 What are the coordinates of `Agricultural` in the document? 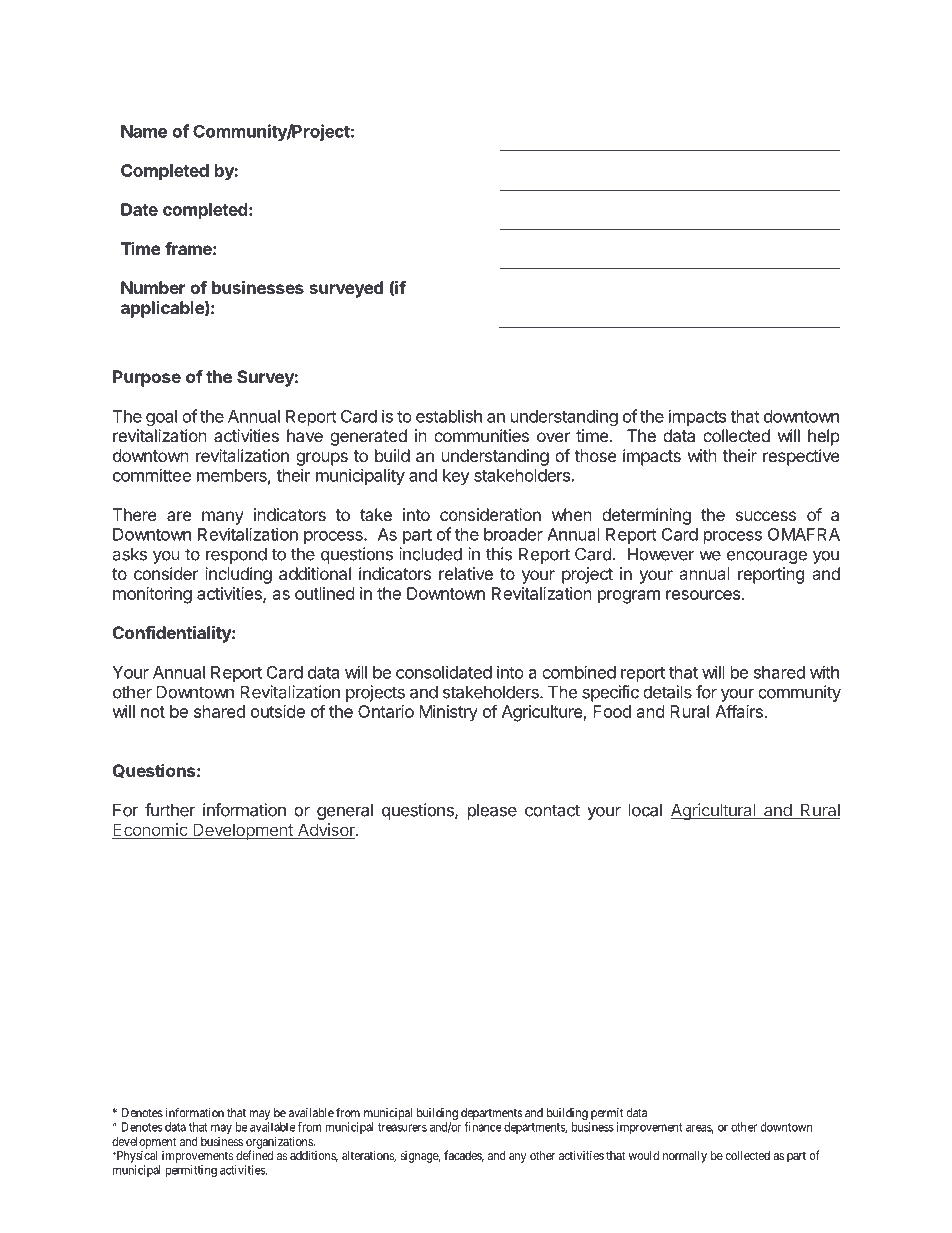 It's located at (714, 811).
